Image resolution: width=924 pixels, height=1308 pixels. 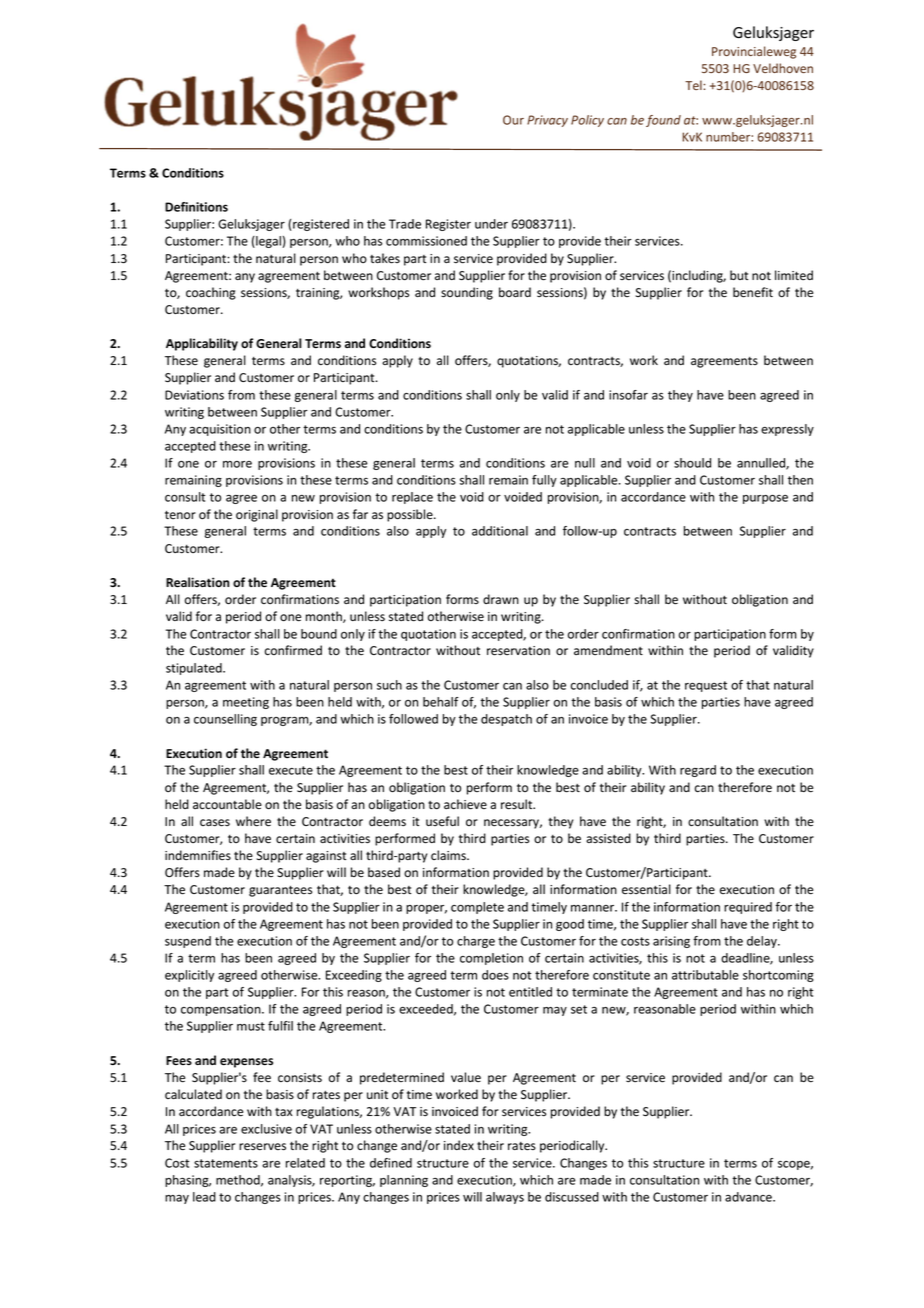 I want to click on should, so click(x=692, y=463).
